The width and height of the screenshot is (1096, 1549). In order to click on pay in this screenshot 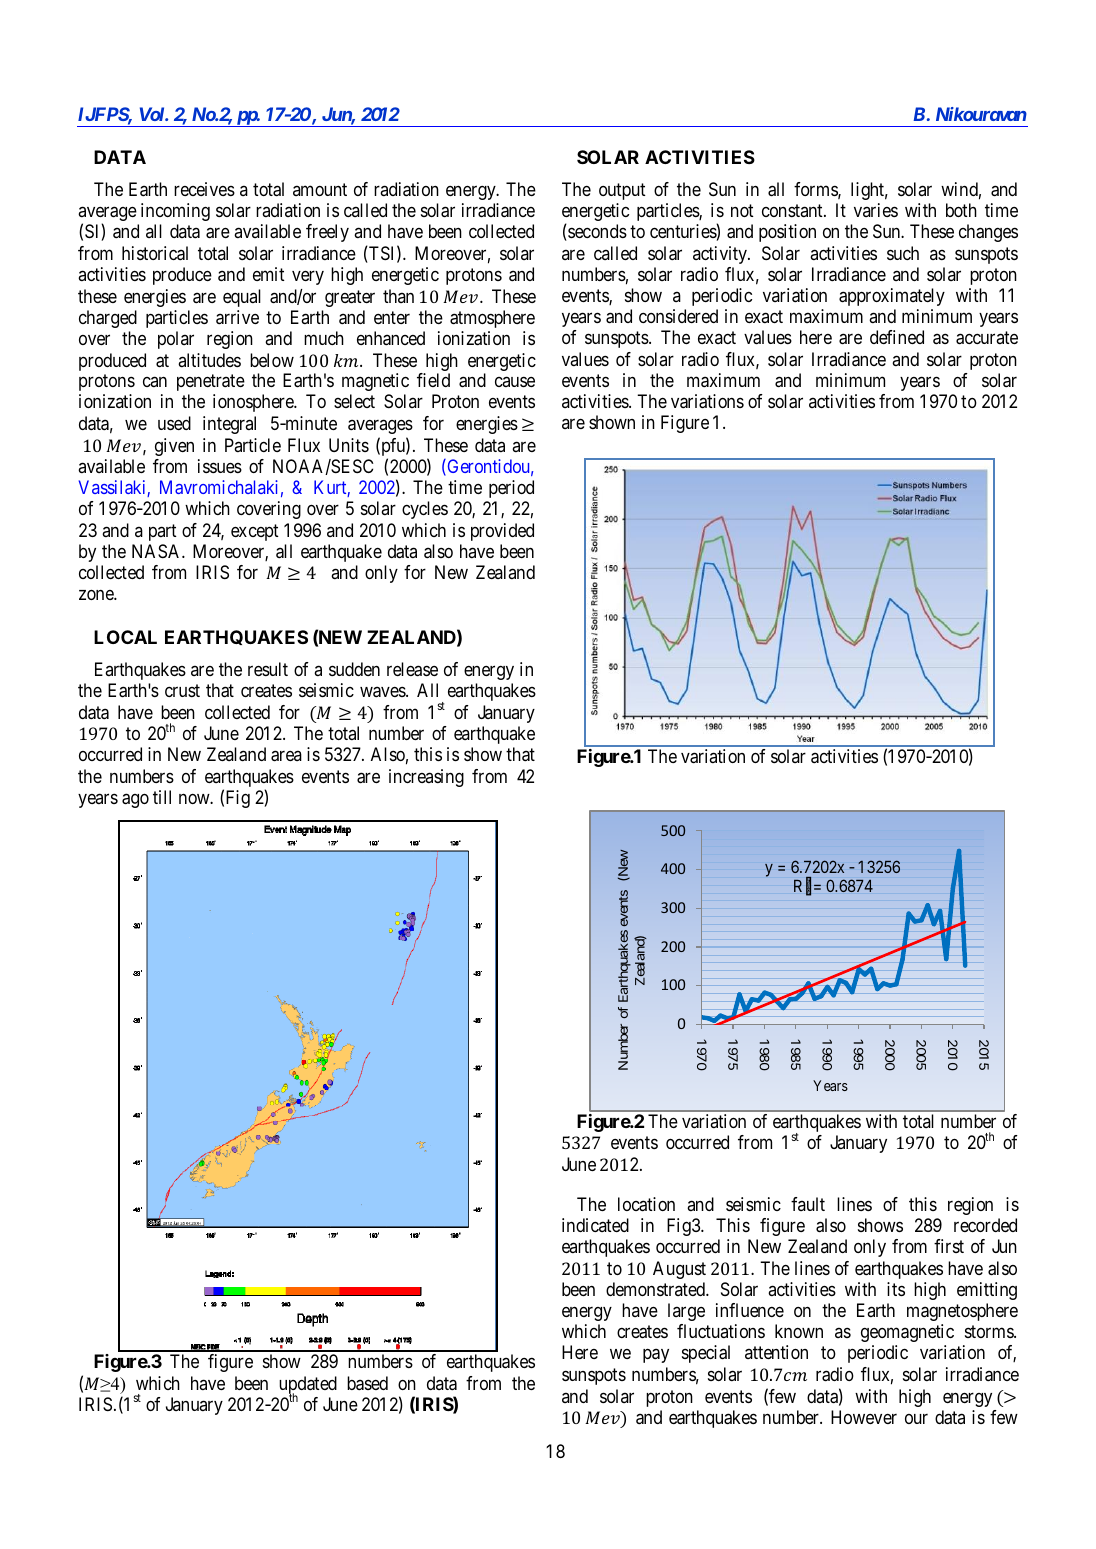, I will do `click(656, 1356)`.
